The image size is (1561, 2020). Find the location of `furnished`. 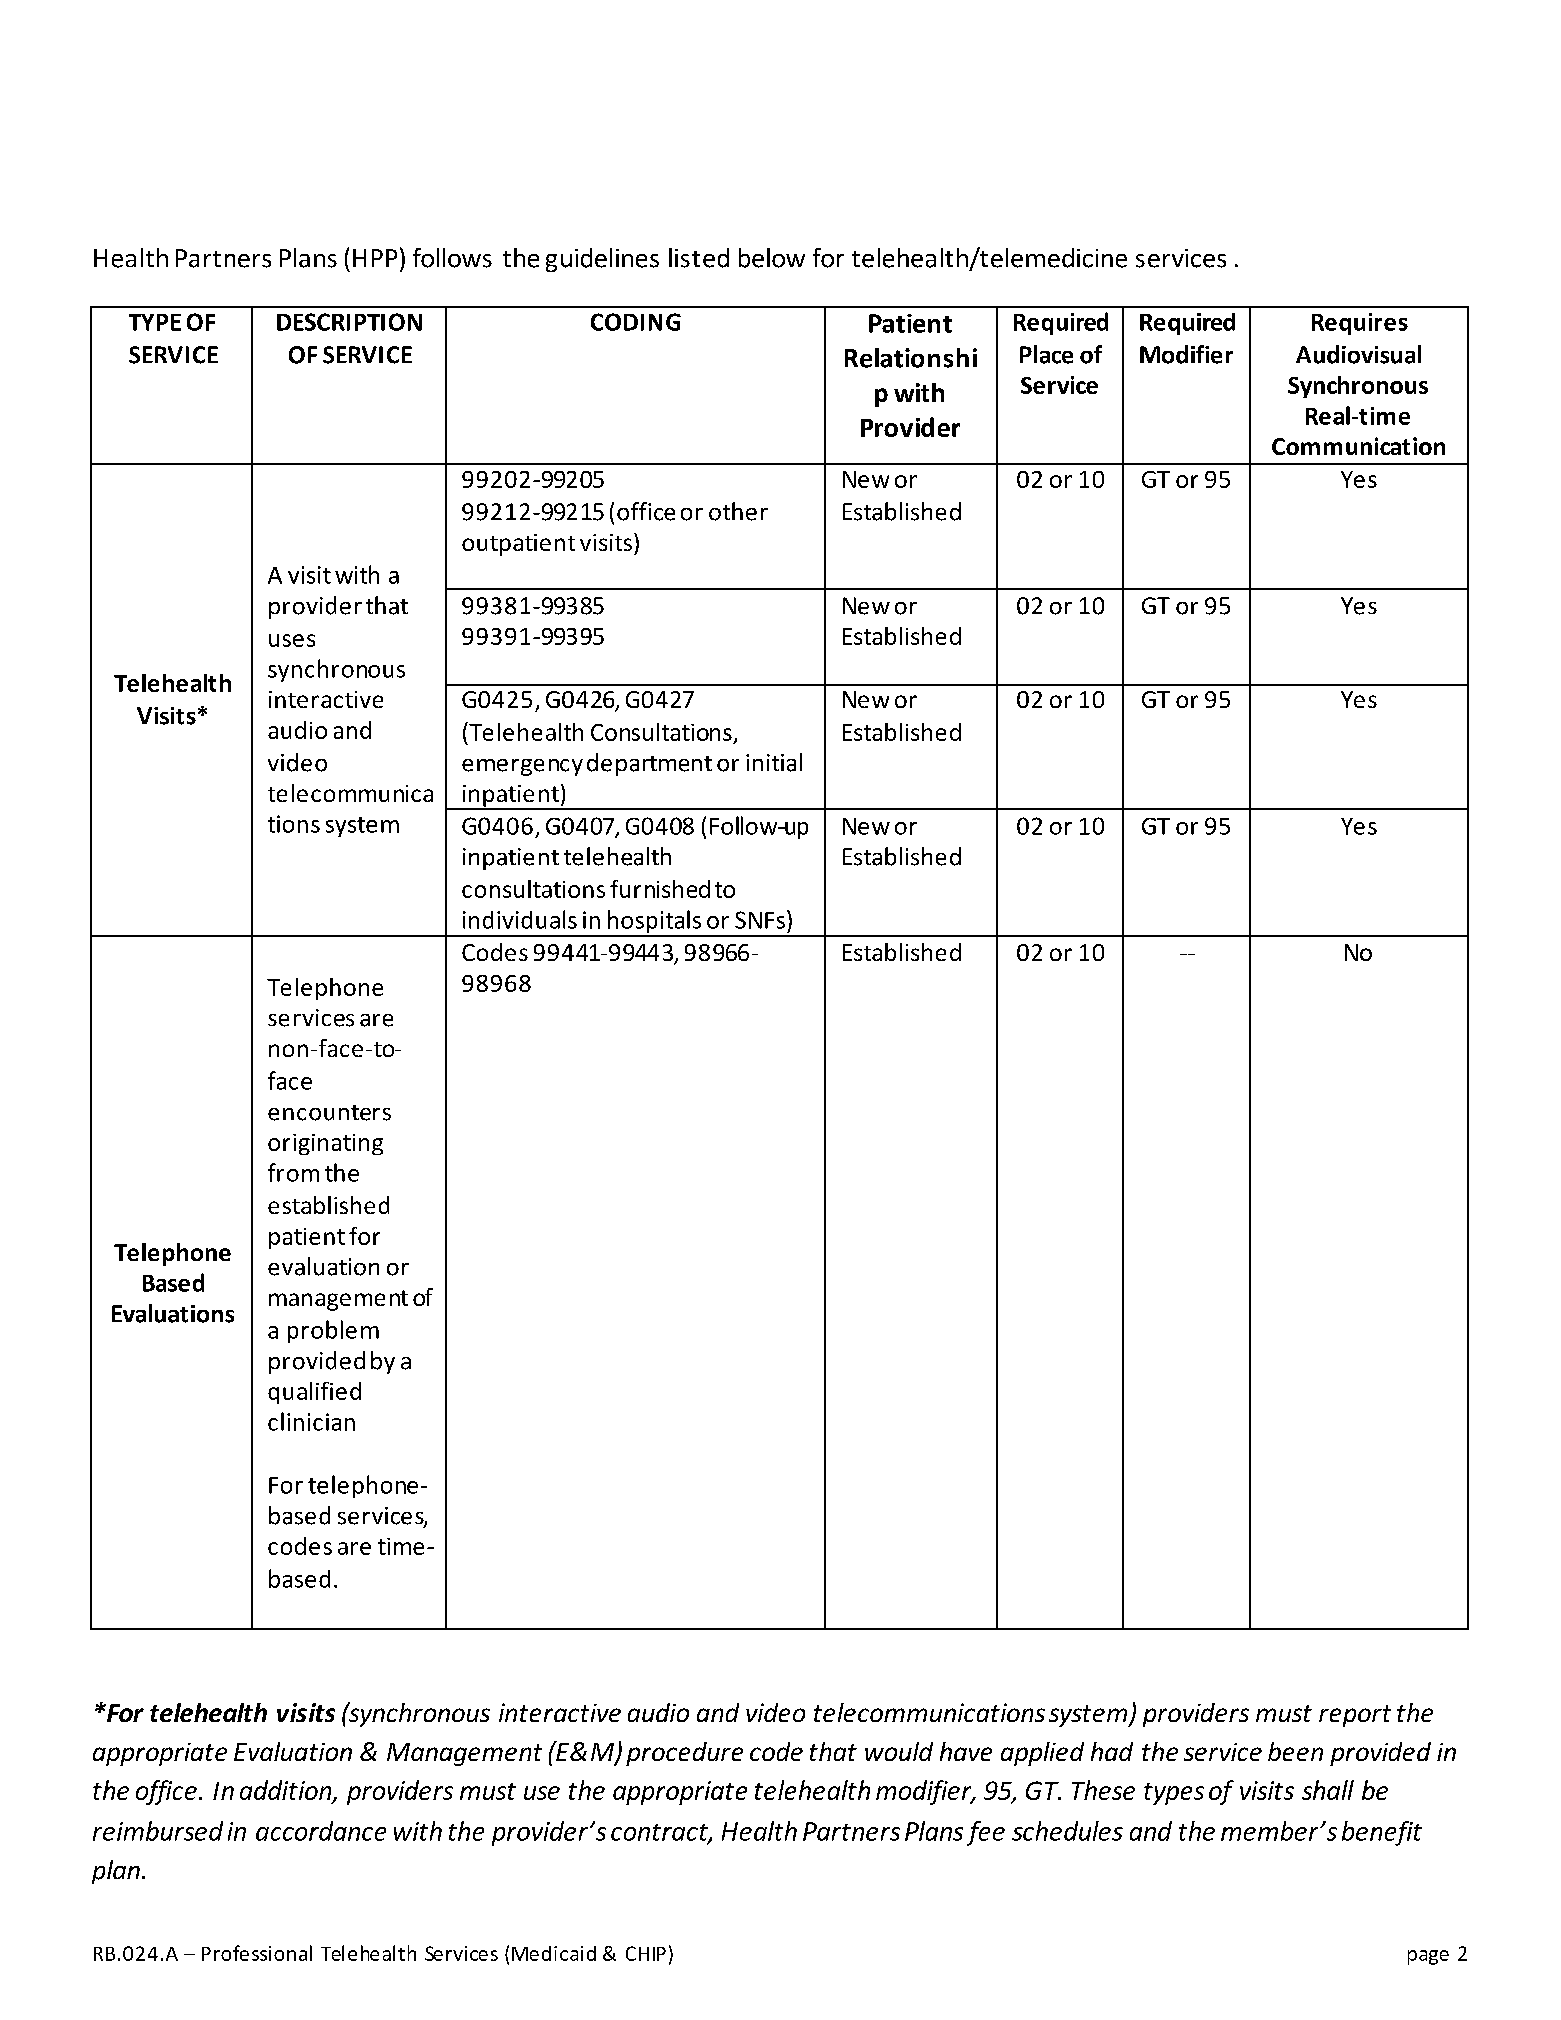

furnished is located at coordinates (660, 889).
